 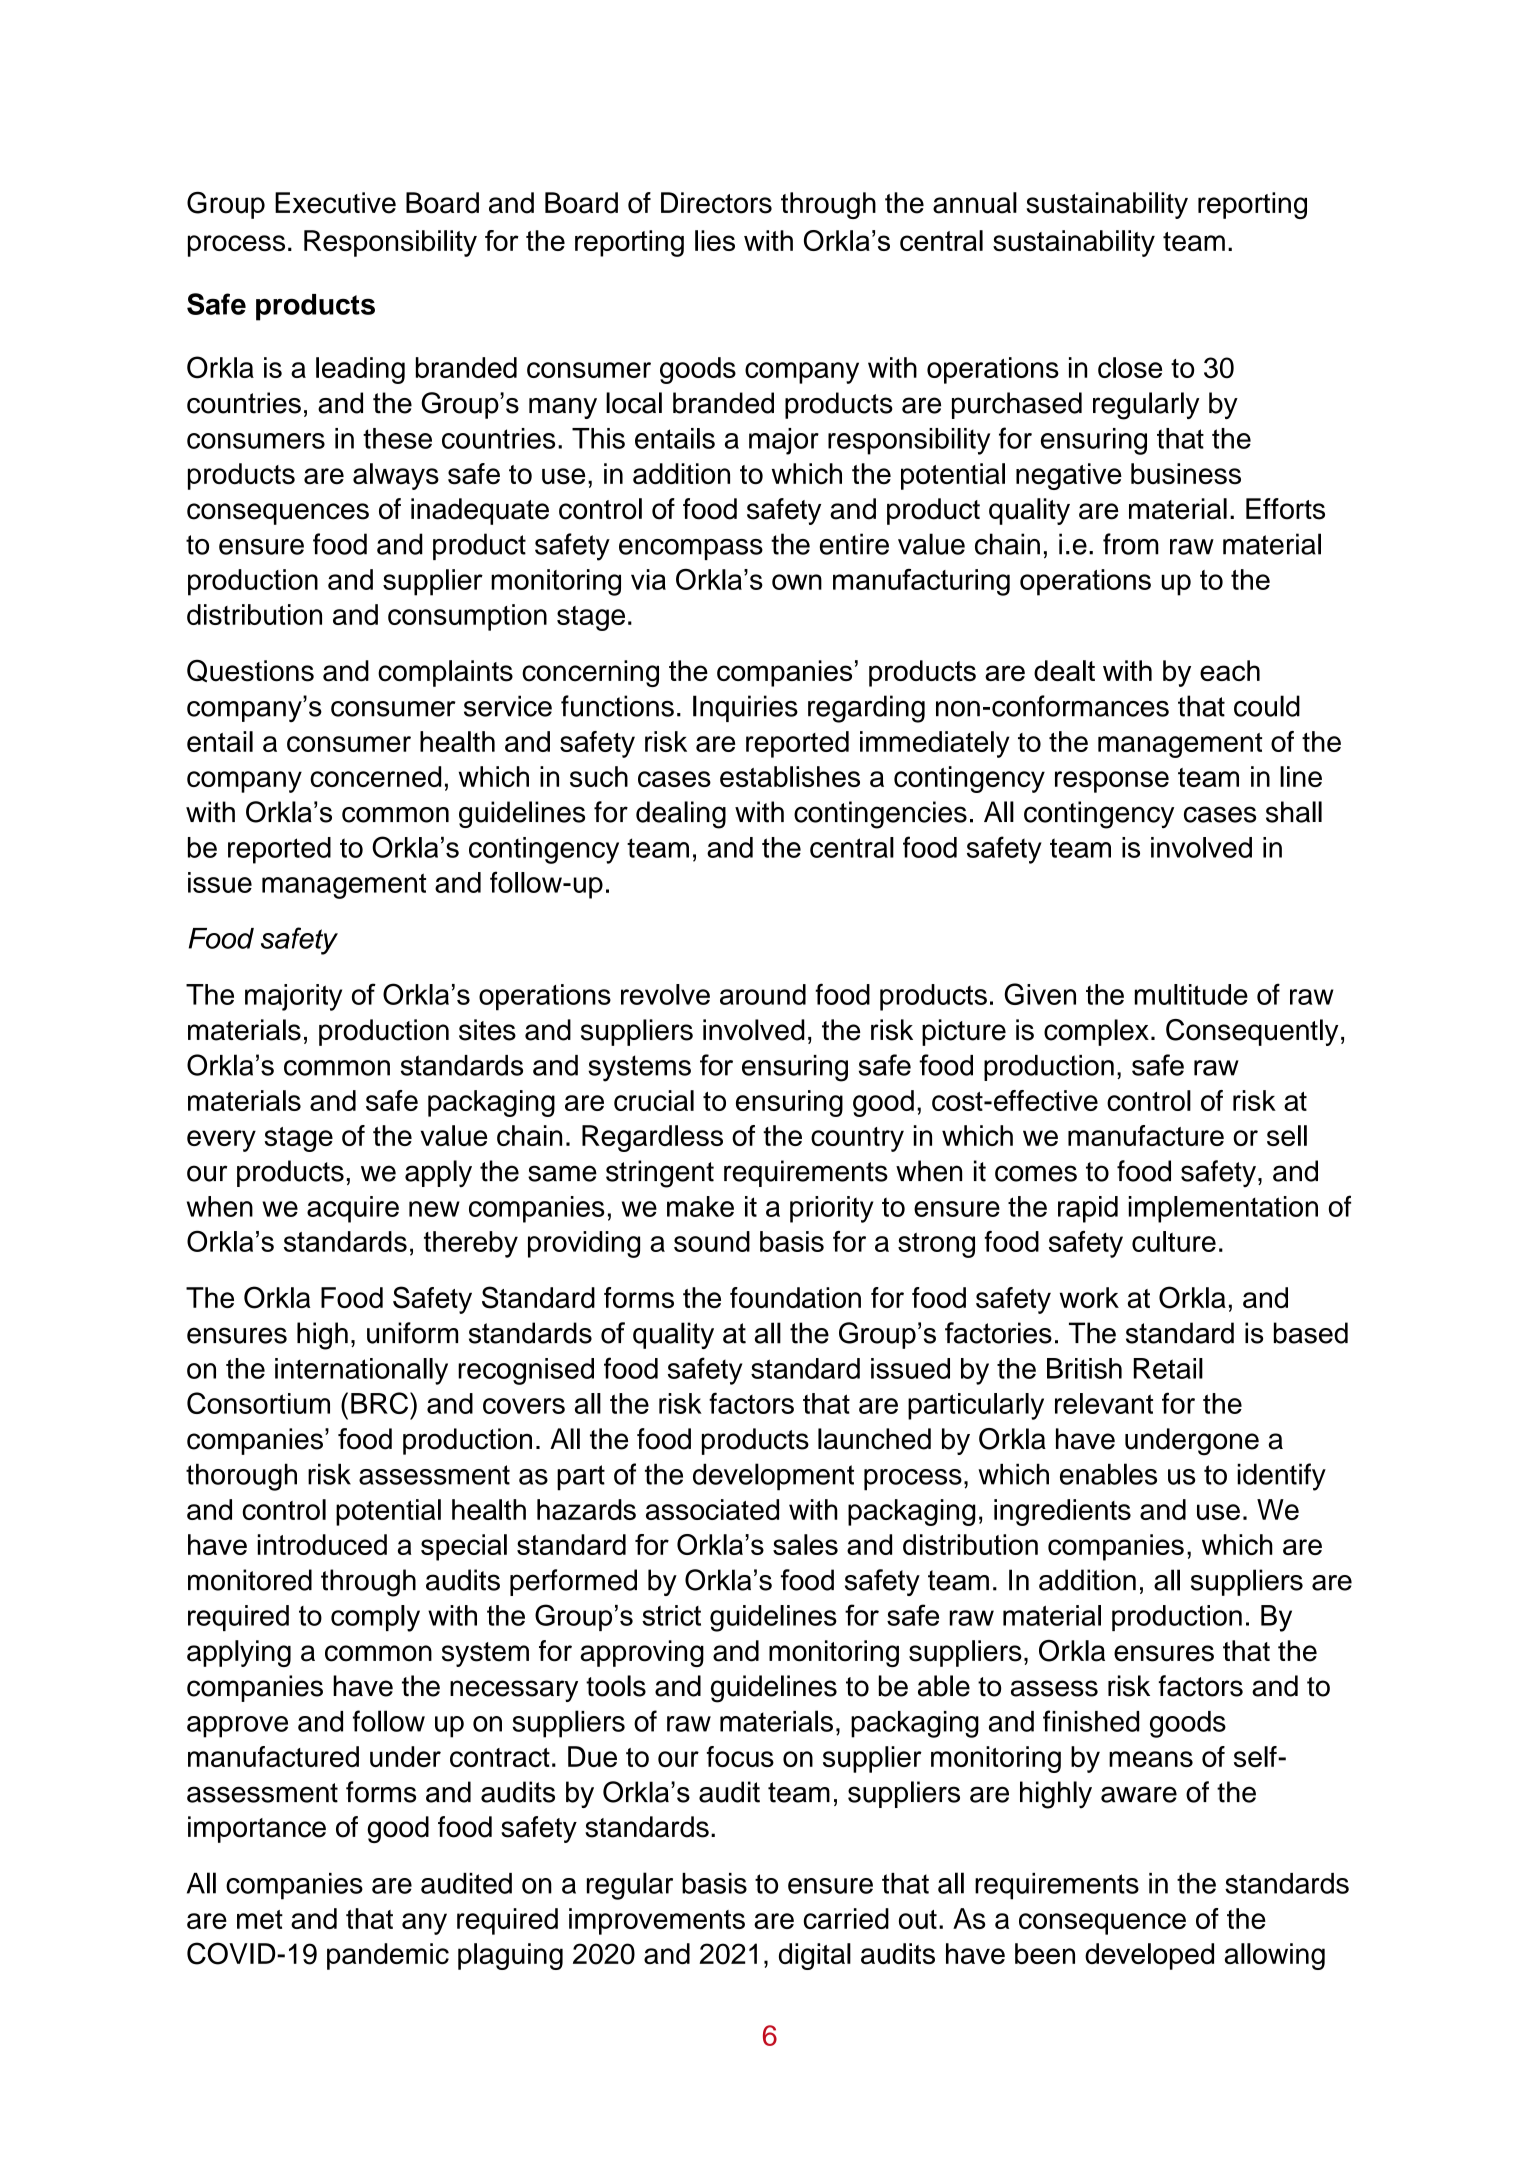 What do you see at coordinates (1281, 1477) in the screenshot?
I see `identify` at bounding box center [1281, 1477].
